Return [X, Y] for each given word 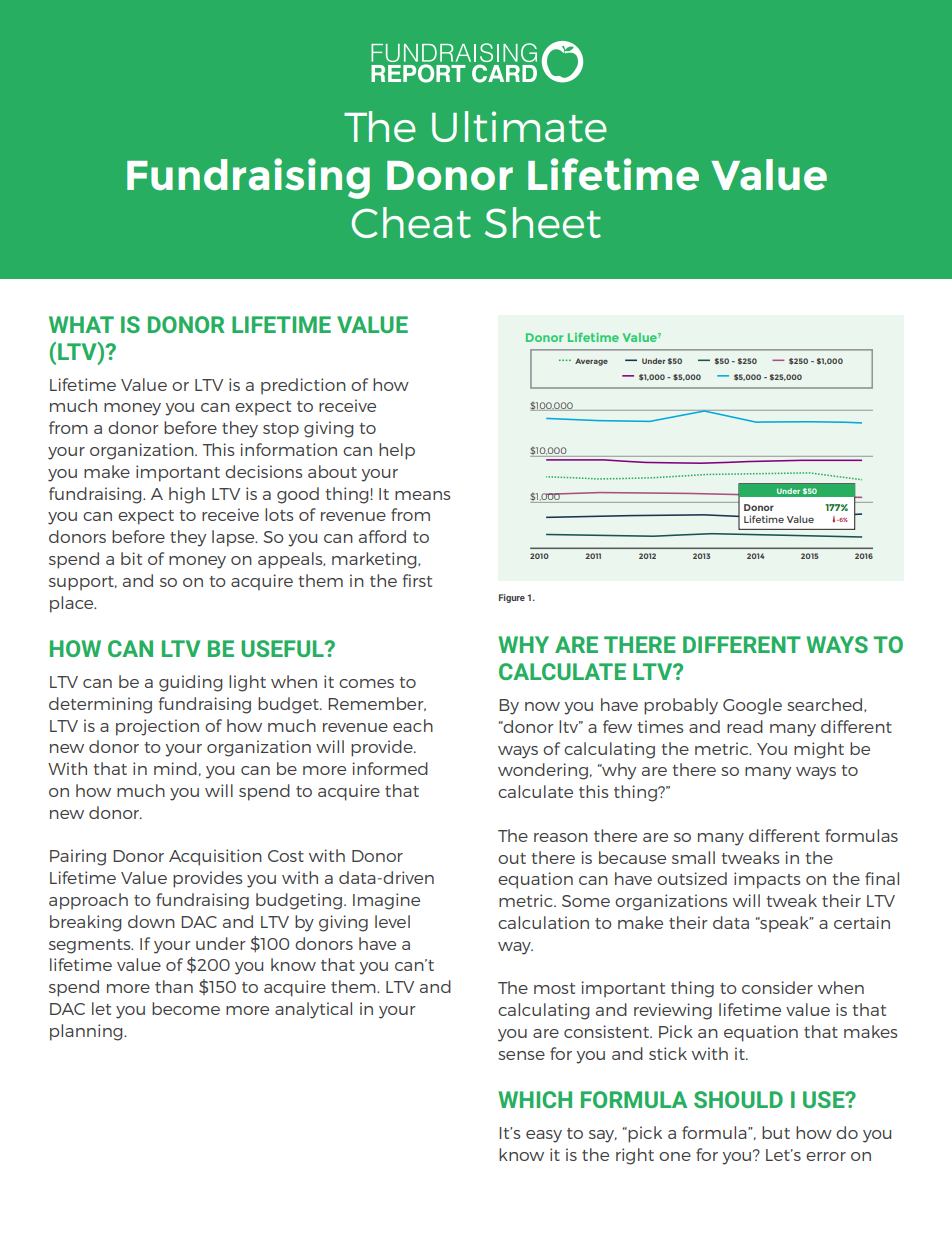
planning [87, 1032]
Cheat [411, 222]
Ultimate [519, 126]
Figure [512, 598]
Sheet [543, 222]
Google [752, 706]
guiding [190, 683]
